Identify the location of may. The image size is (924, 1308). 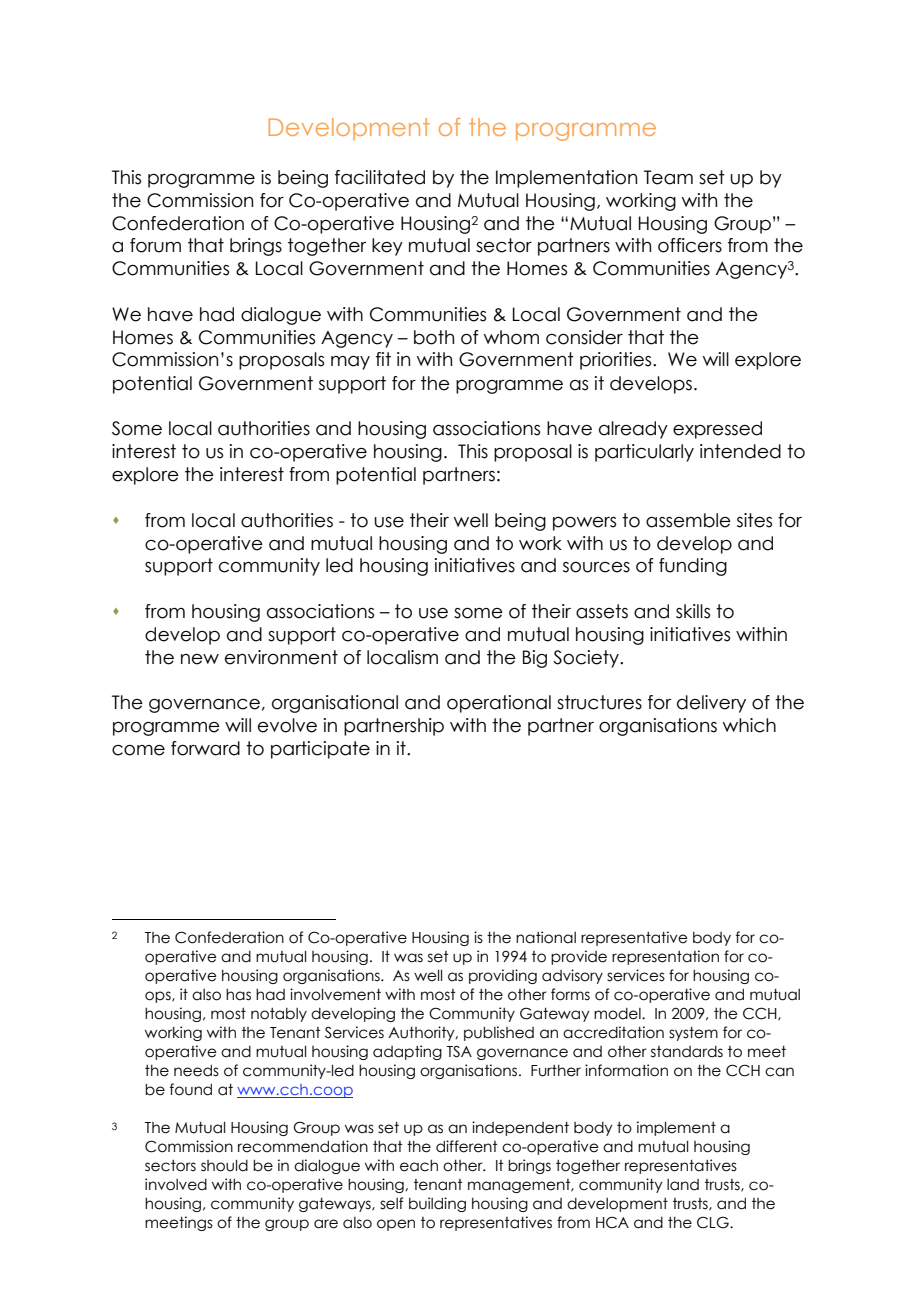
(350, 363).
